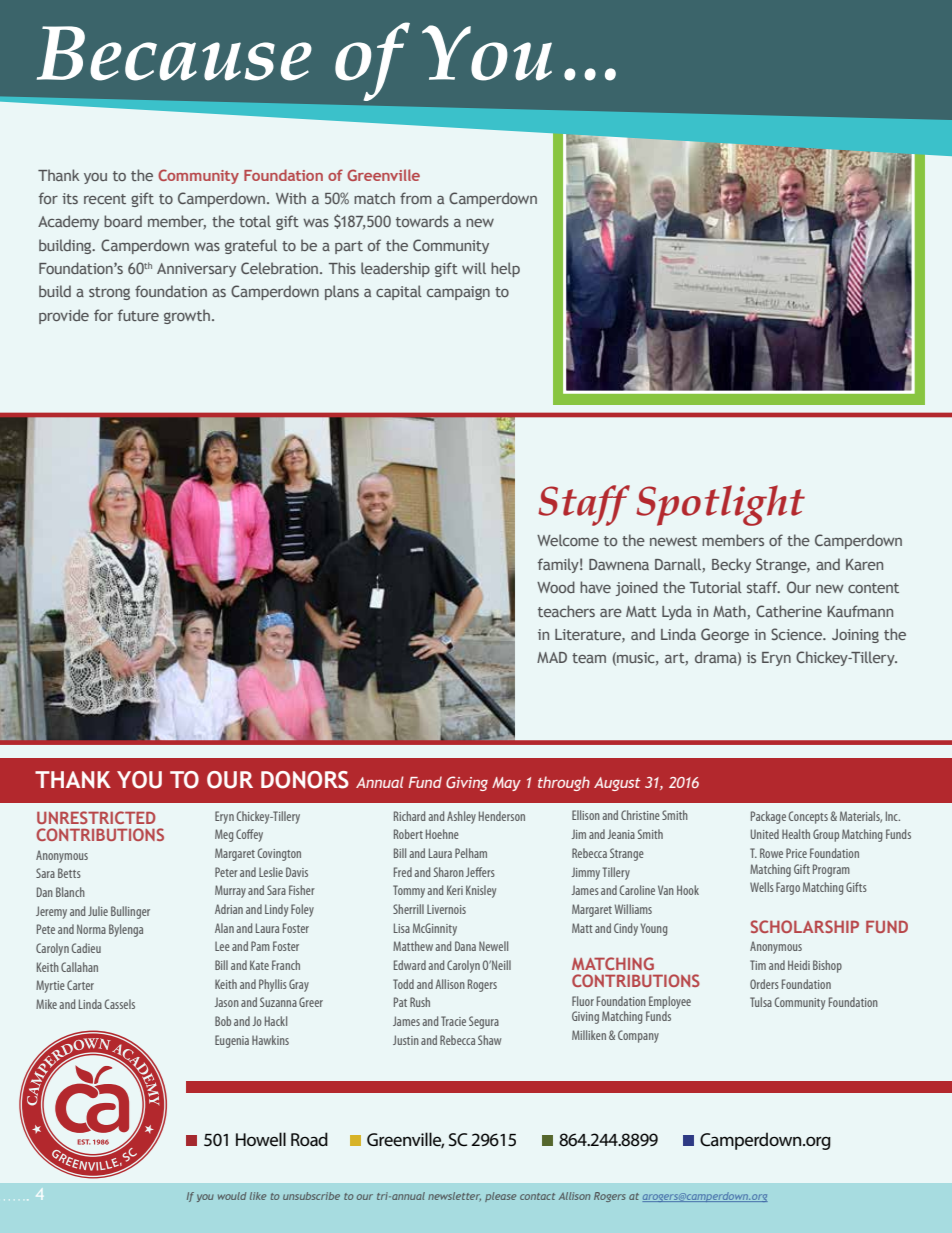 The image size is (952, 1233). What do you see at coordinates (720, 505) in the image?
I see `Spotlight` at bounding box center [720, 505].
